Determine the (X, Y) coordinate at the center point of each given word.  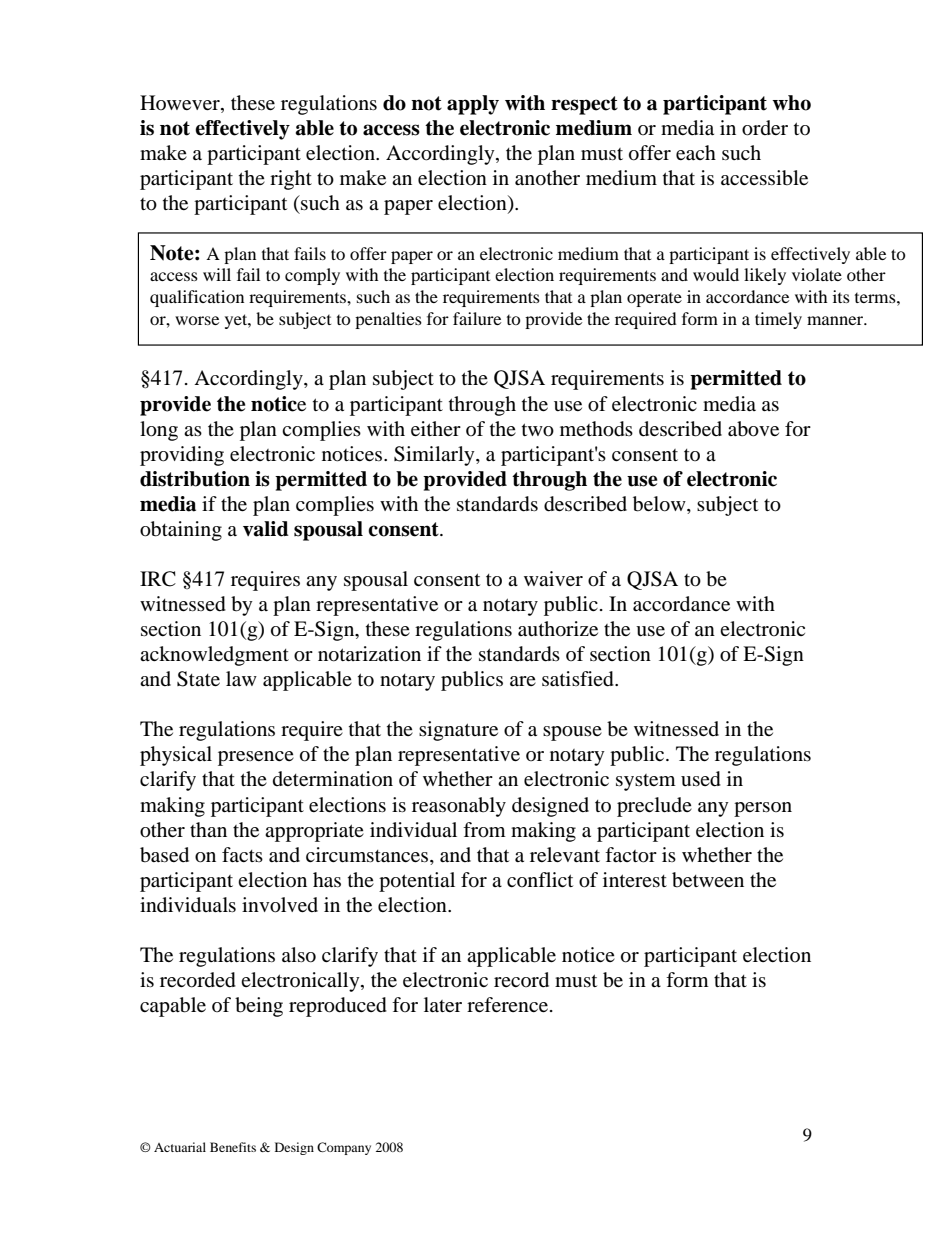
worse (197, 320)
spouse (572, 733)
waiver (553, 578)
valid (266, 529)
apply (473, 105)
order (765, 128)
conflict (540, 879)
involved (280, 905)
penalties (388, 320)
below (660, 504)
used (701, 779)
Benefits (233, 1147)
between (708, 880)
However (181, 104)
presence (256, 758)
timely (778, 320)
